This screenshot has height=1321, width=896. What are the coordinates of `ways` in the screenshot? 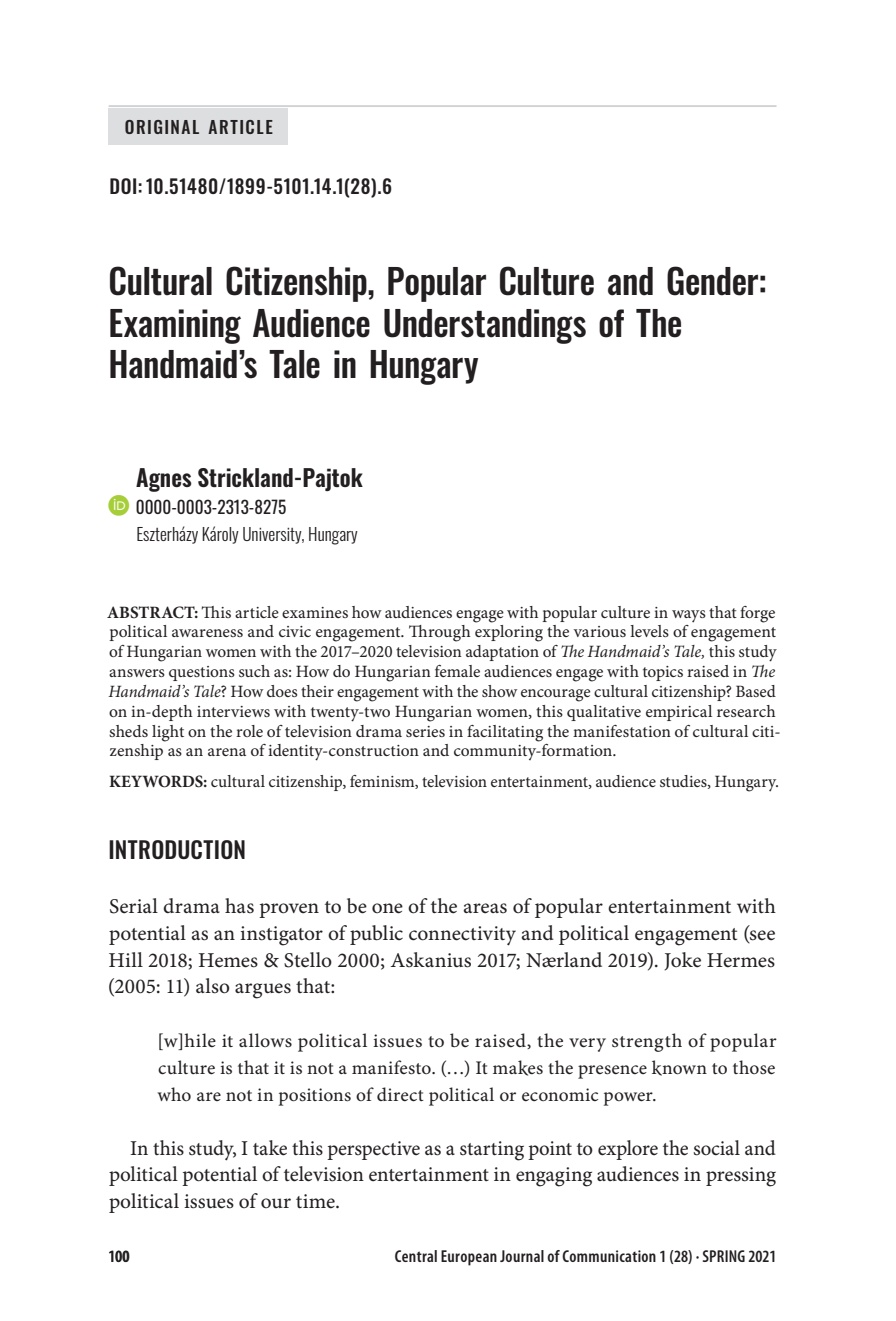 It's located at (689, 616).
